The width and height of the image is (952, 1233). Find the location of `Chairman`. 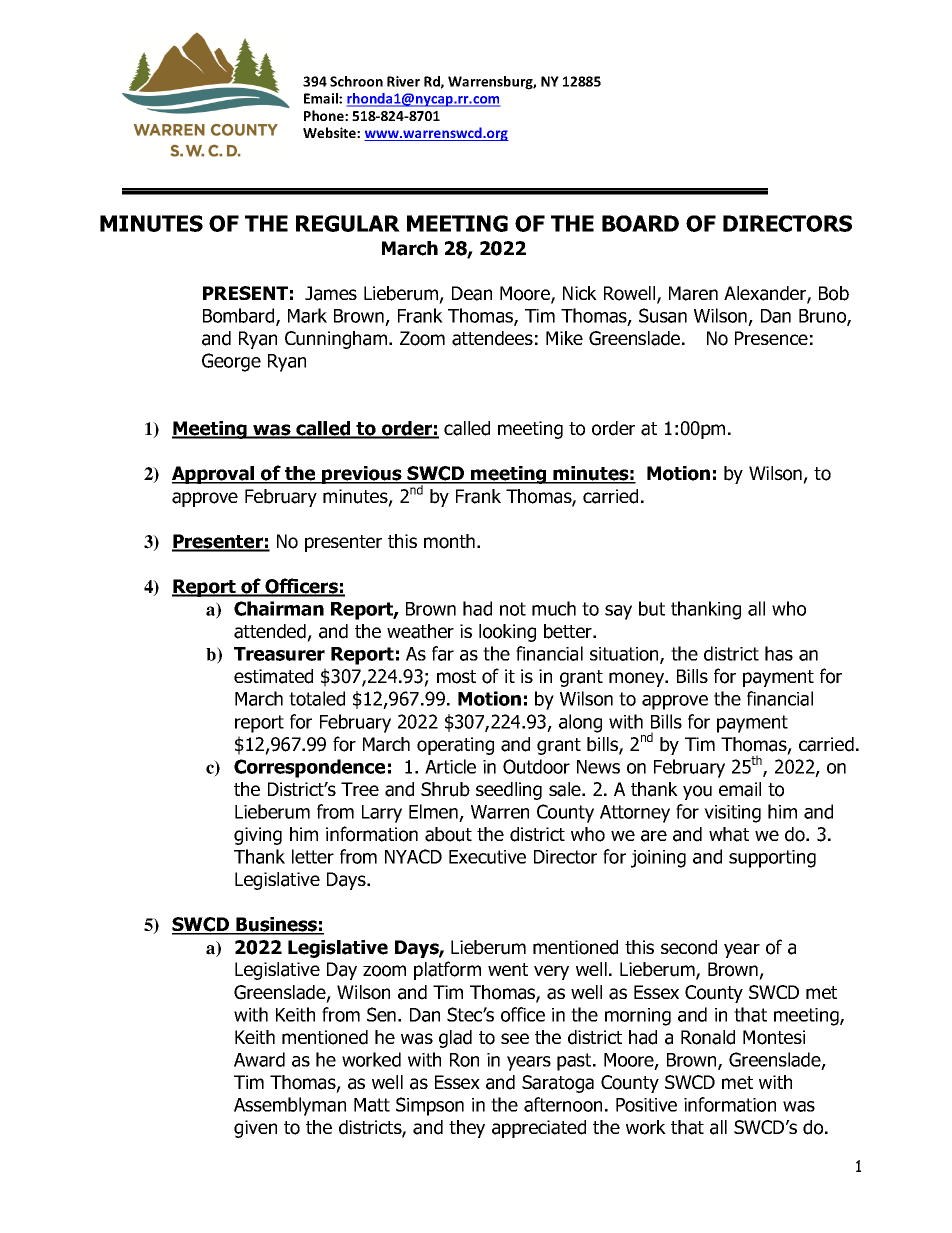

Chairman is located at coordinates (279, 608).
